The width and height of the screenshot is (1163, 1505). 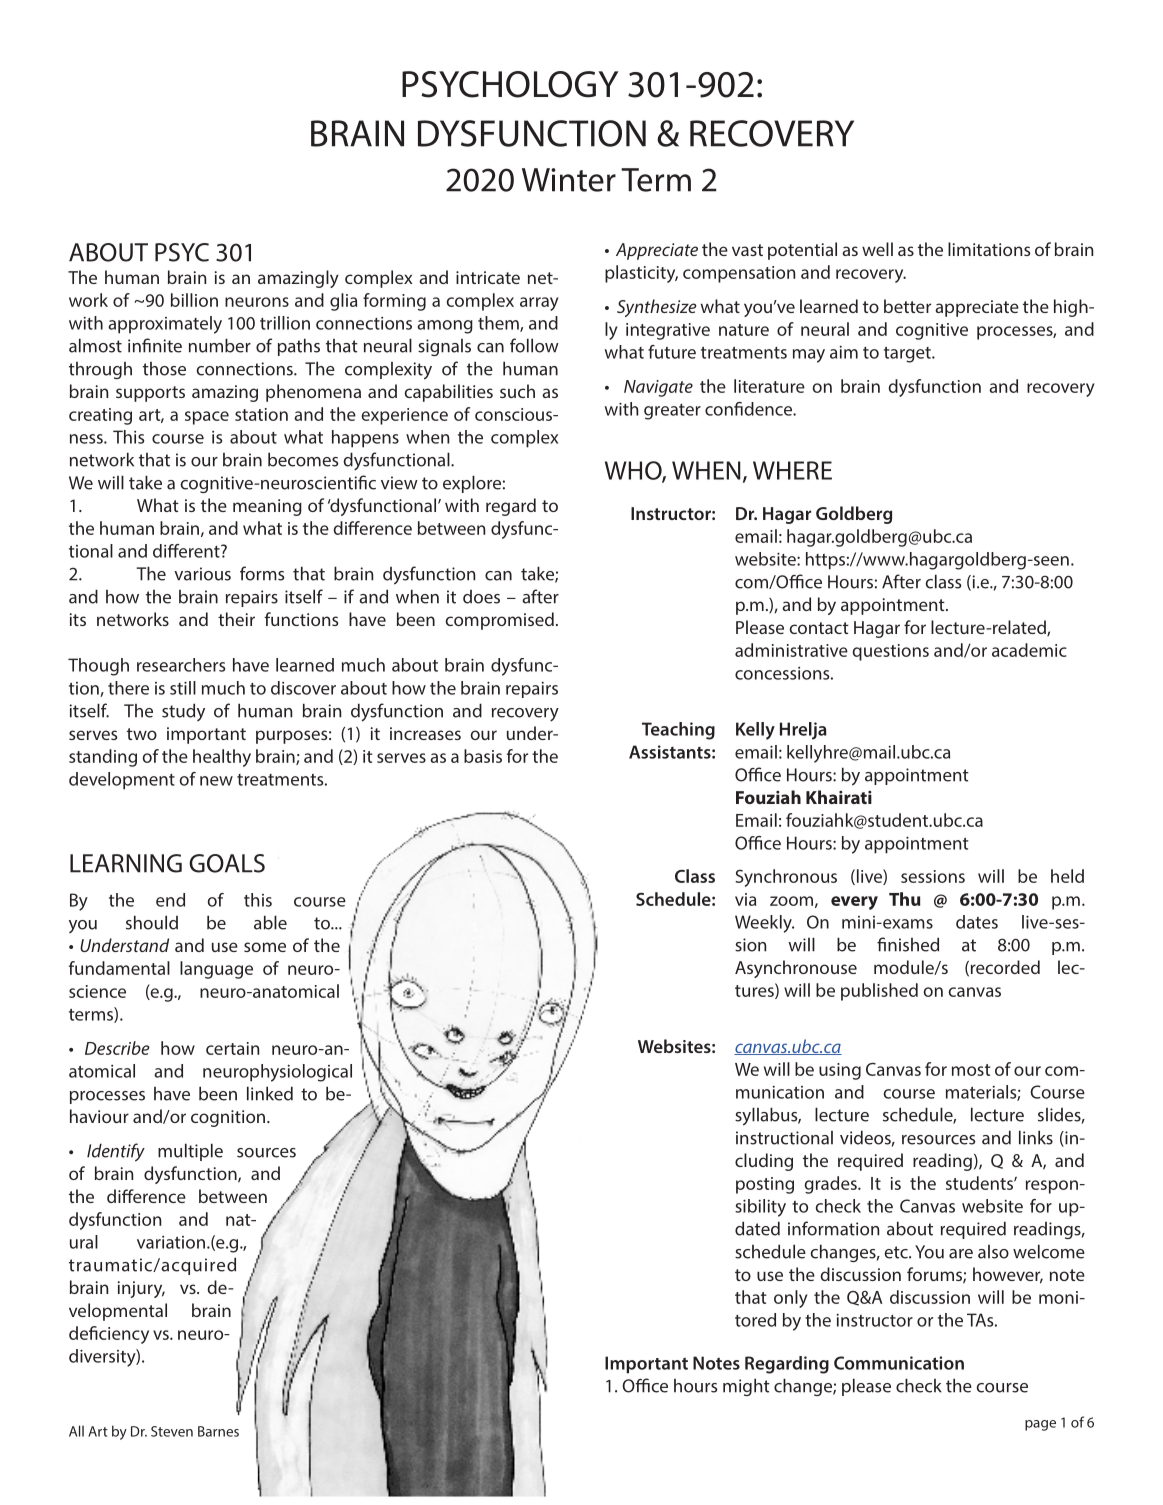 I want to click on new, so click(x=216, y=781).
